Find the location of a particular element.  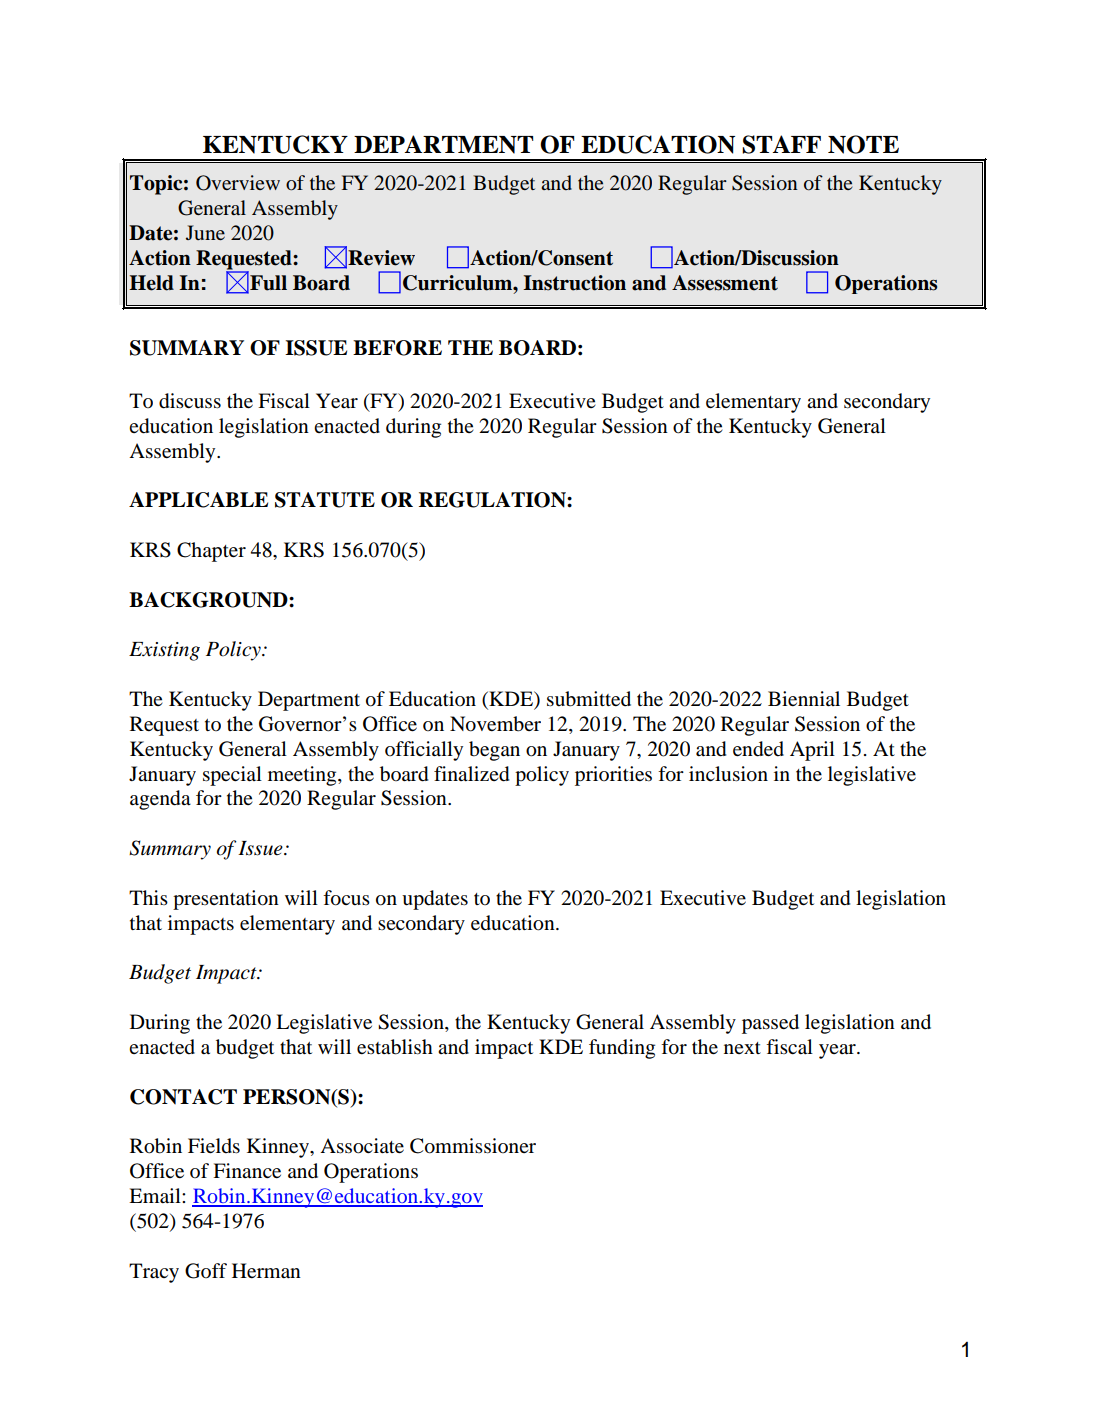

Goff is located at coordinates (206, 1271).
